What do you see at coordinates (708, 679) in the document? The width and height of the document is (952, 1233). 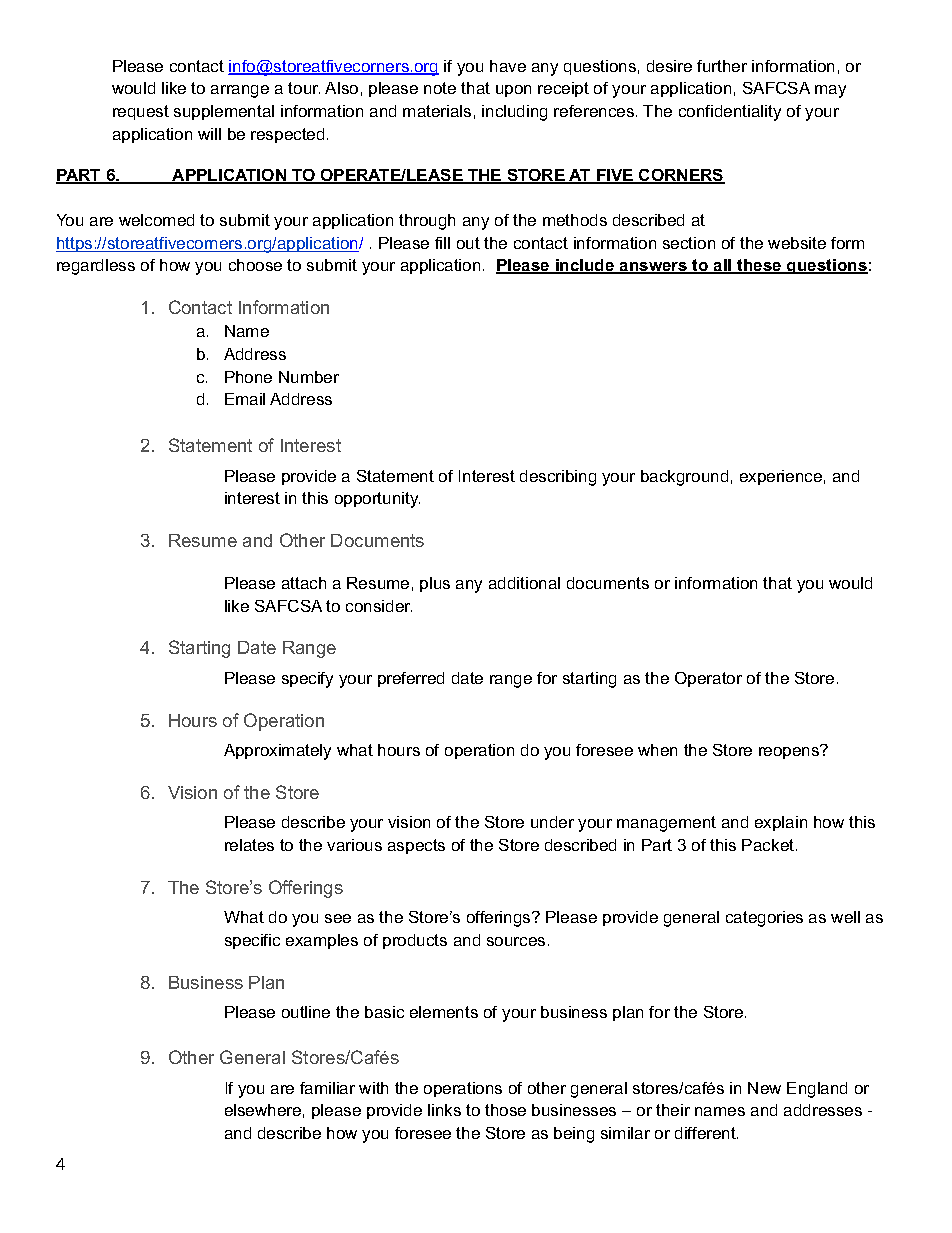 I see `Operator` at bounding box center [708, 679].
